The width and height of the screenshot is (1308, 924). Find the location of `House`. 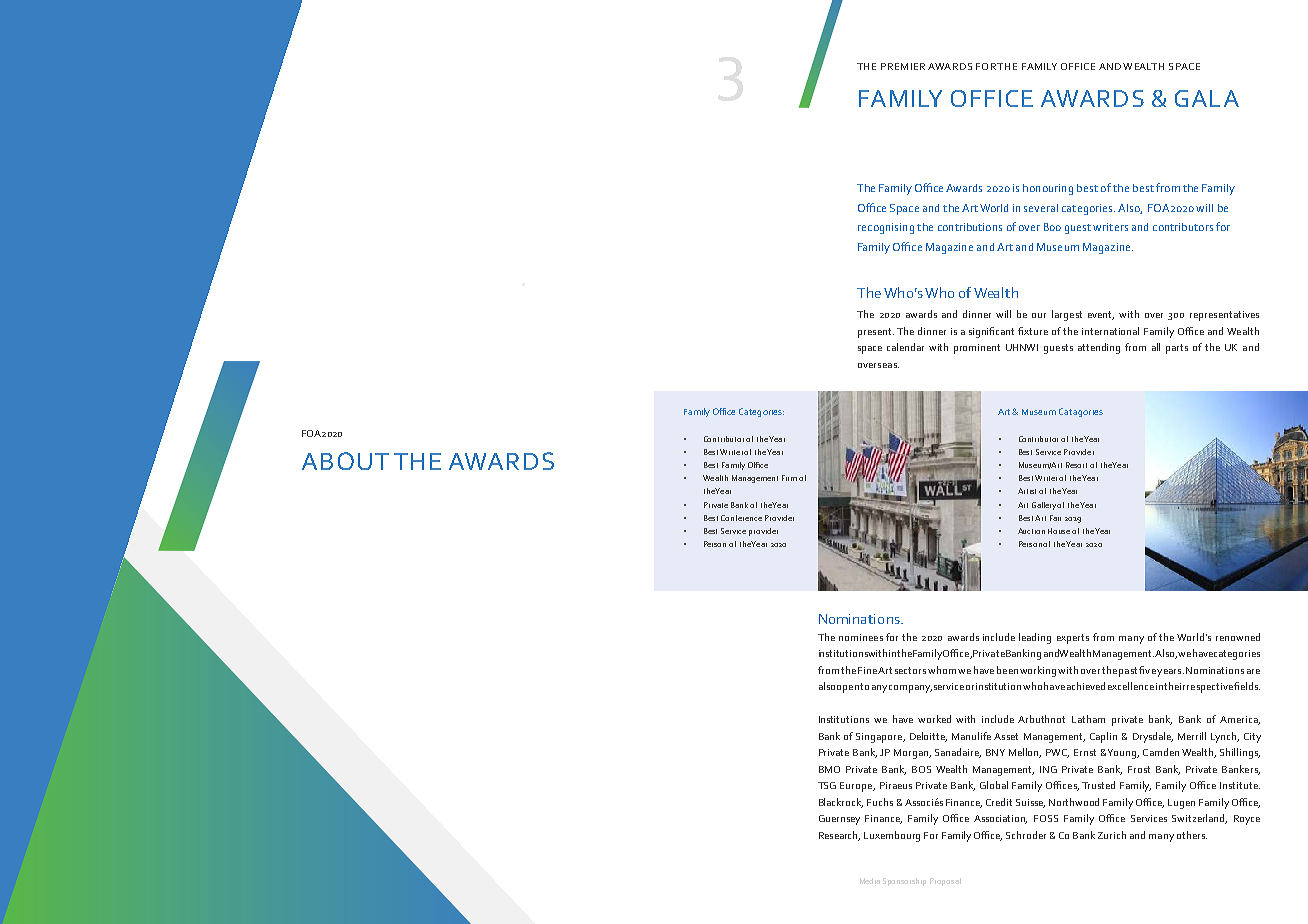

House is located at coordinates (1059, 531).
